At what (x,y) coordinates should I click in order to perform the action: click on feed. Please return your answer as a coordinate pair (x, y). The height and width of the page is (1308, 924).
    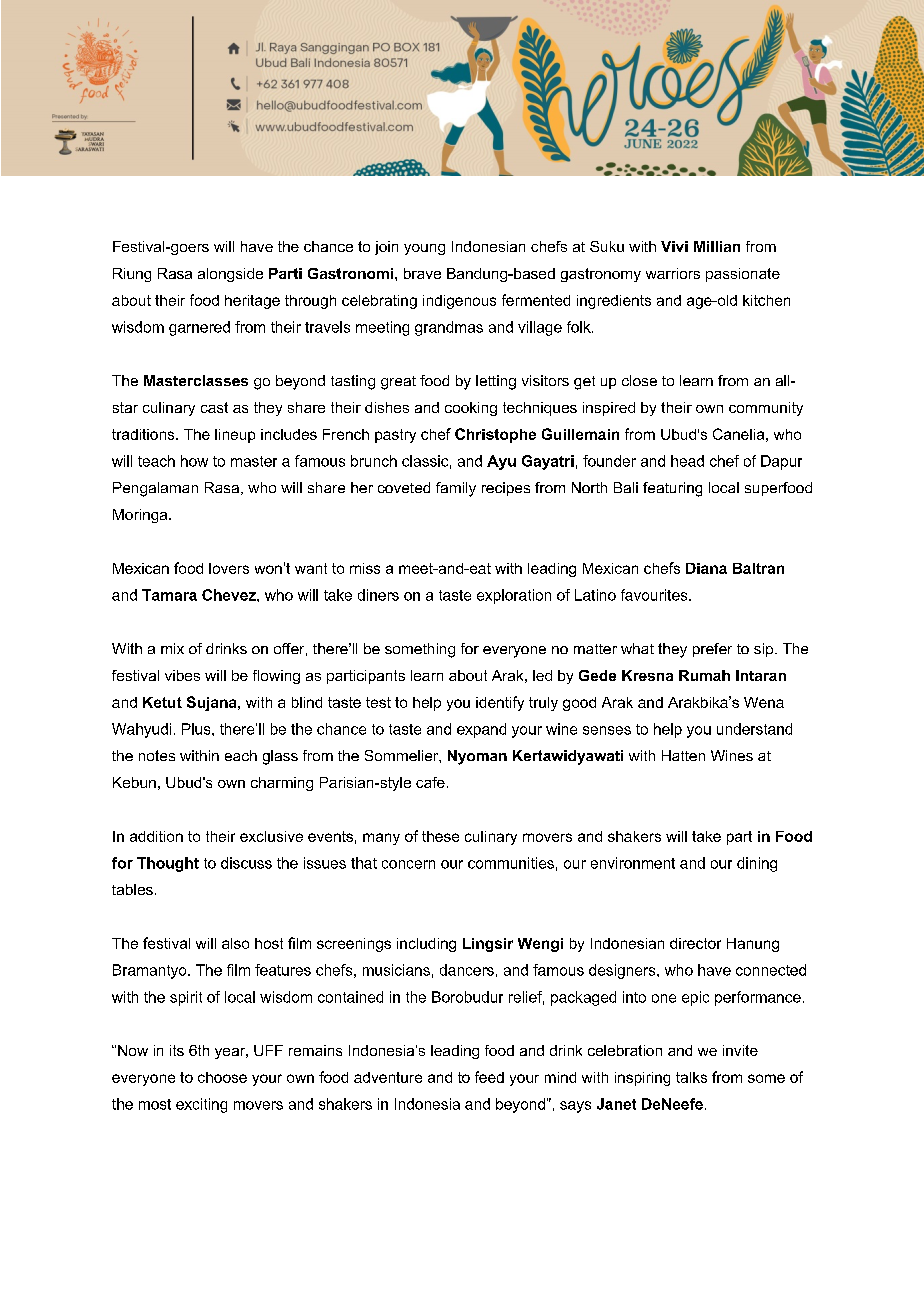
    Looking at the image, I should click on (489, 1077).
